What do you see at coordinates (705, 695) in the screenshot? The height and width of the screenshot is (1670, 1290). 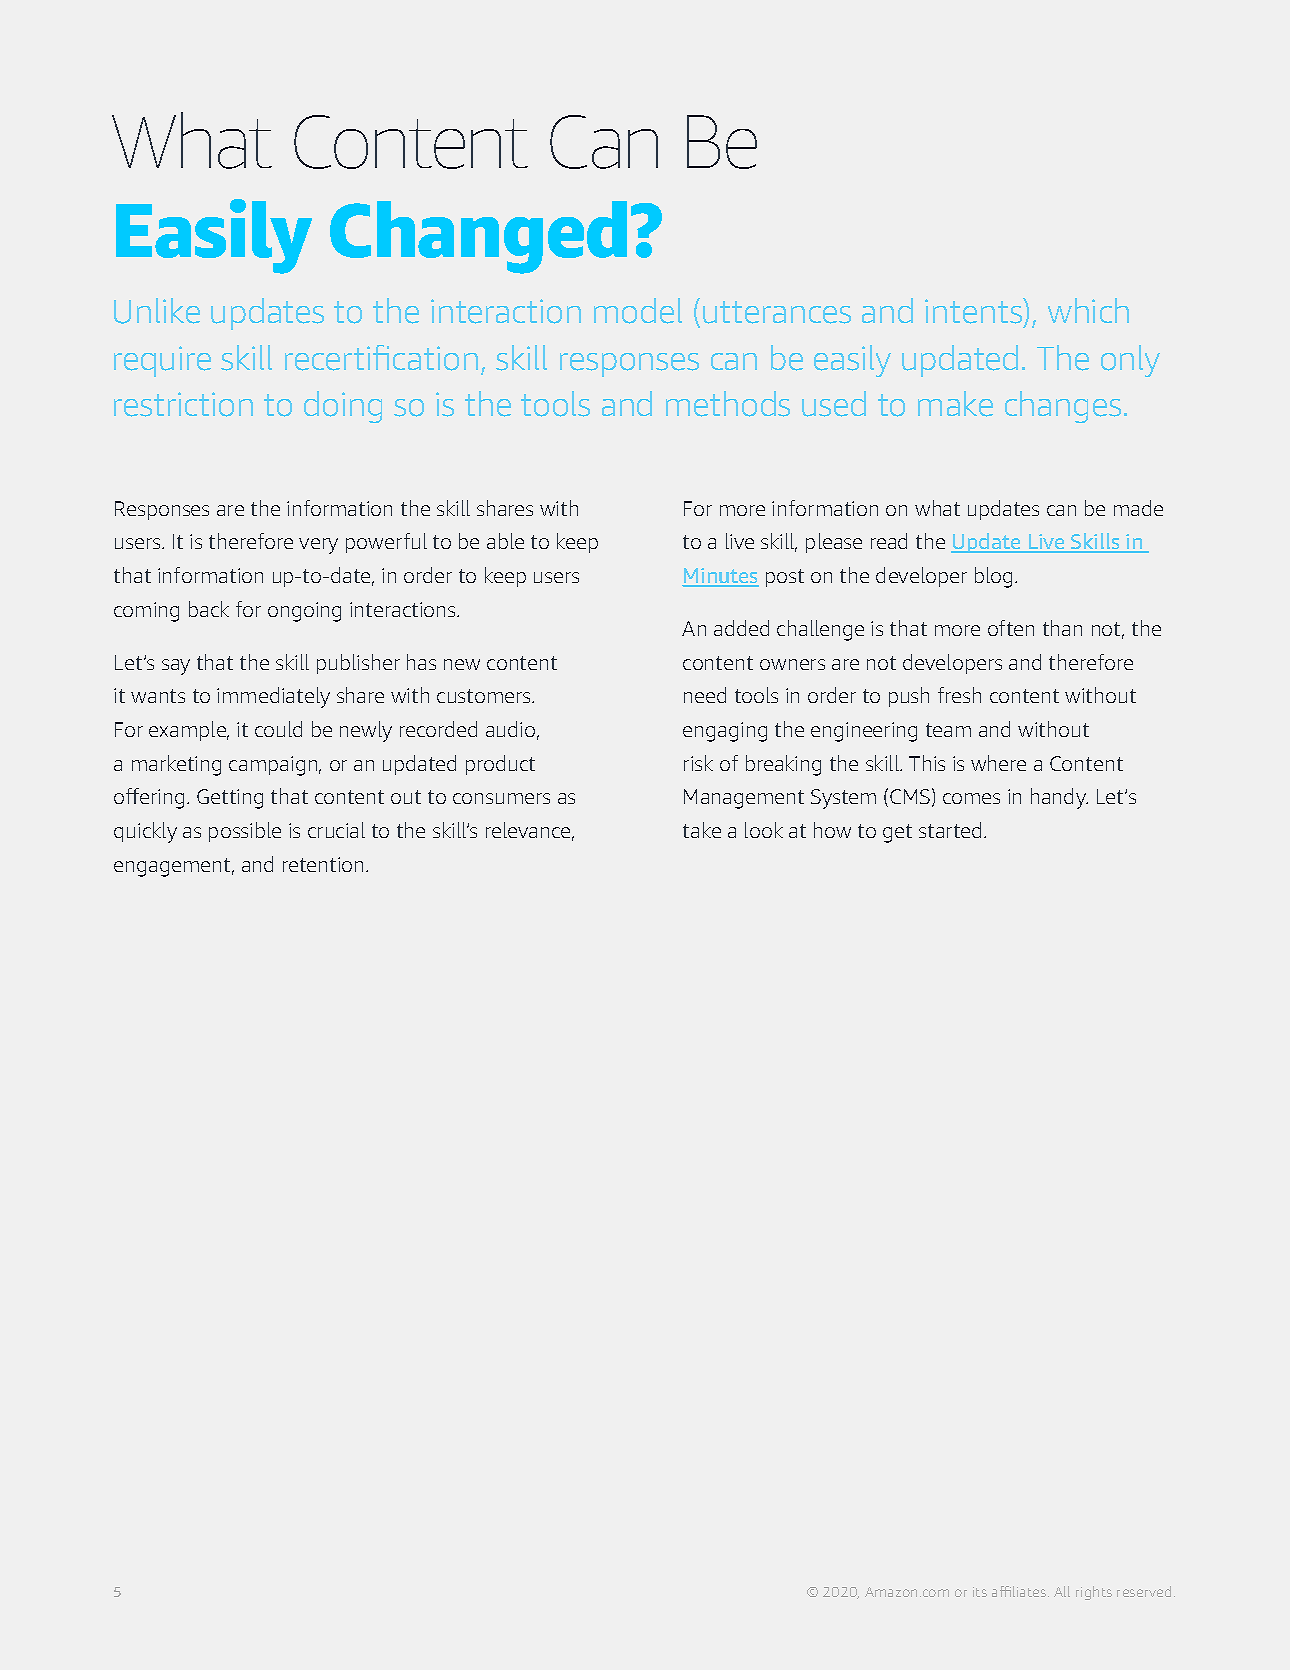 I see `need` at bounding box center [705, 695].
